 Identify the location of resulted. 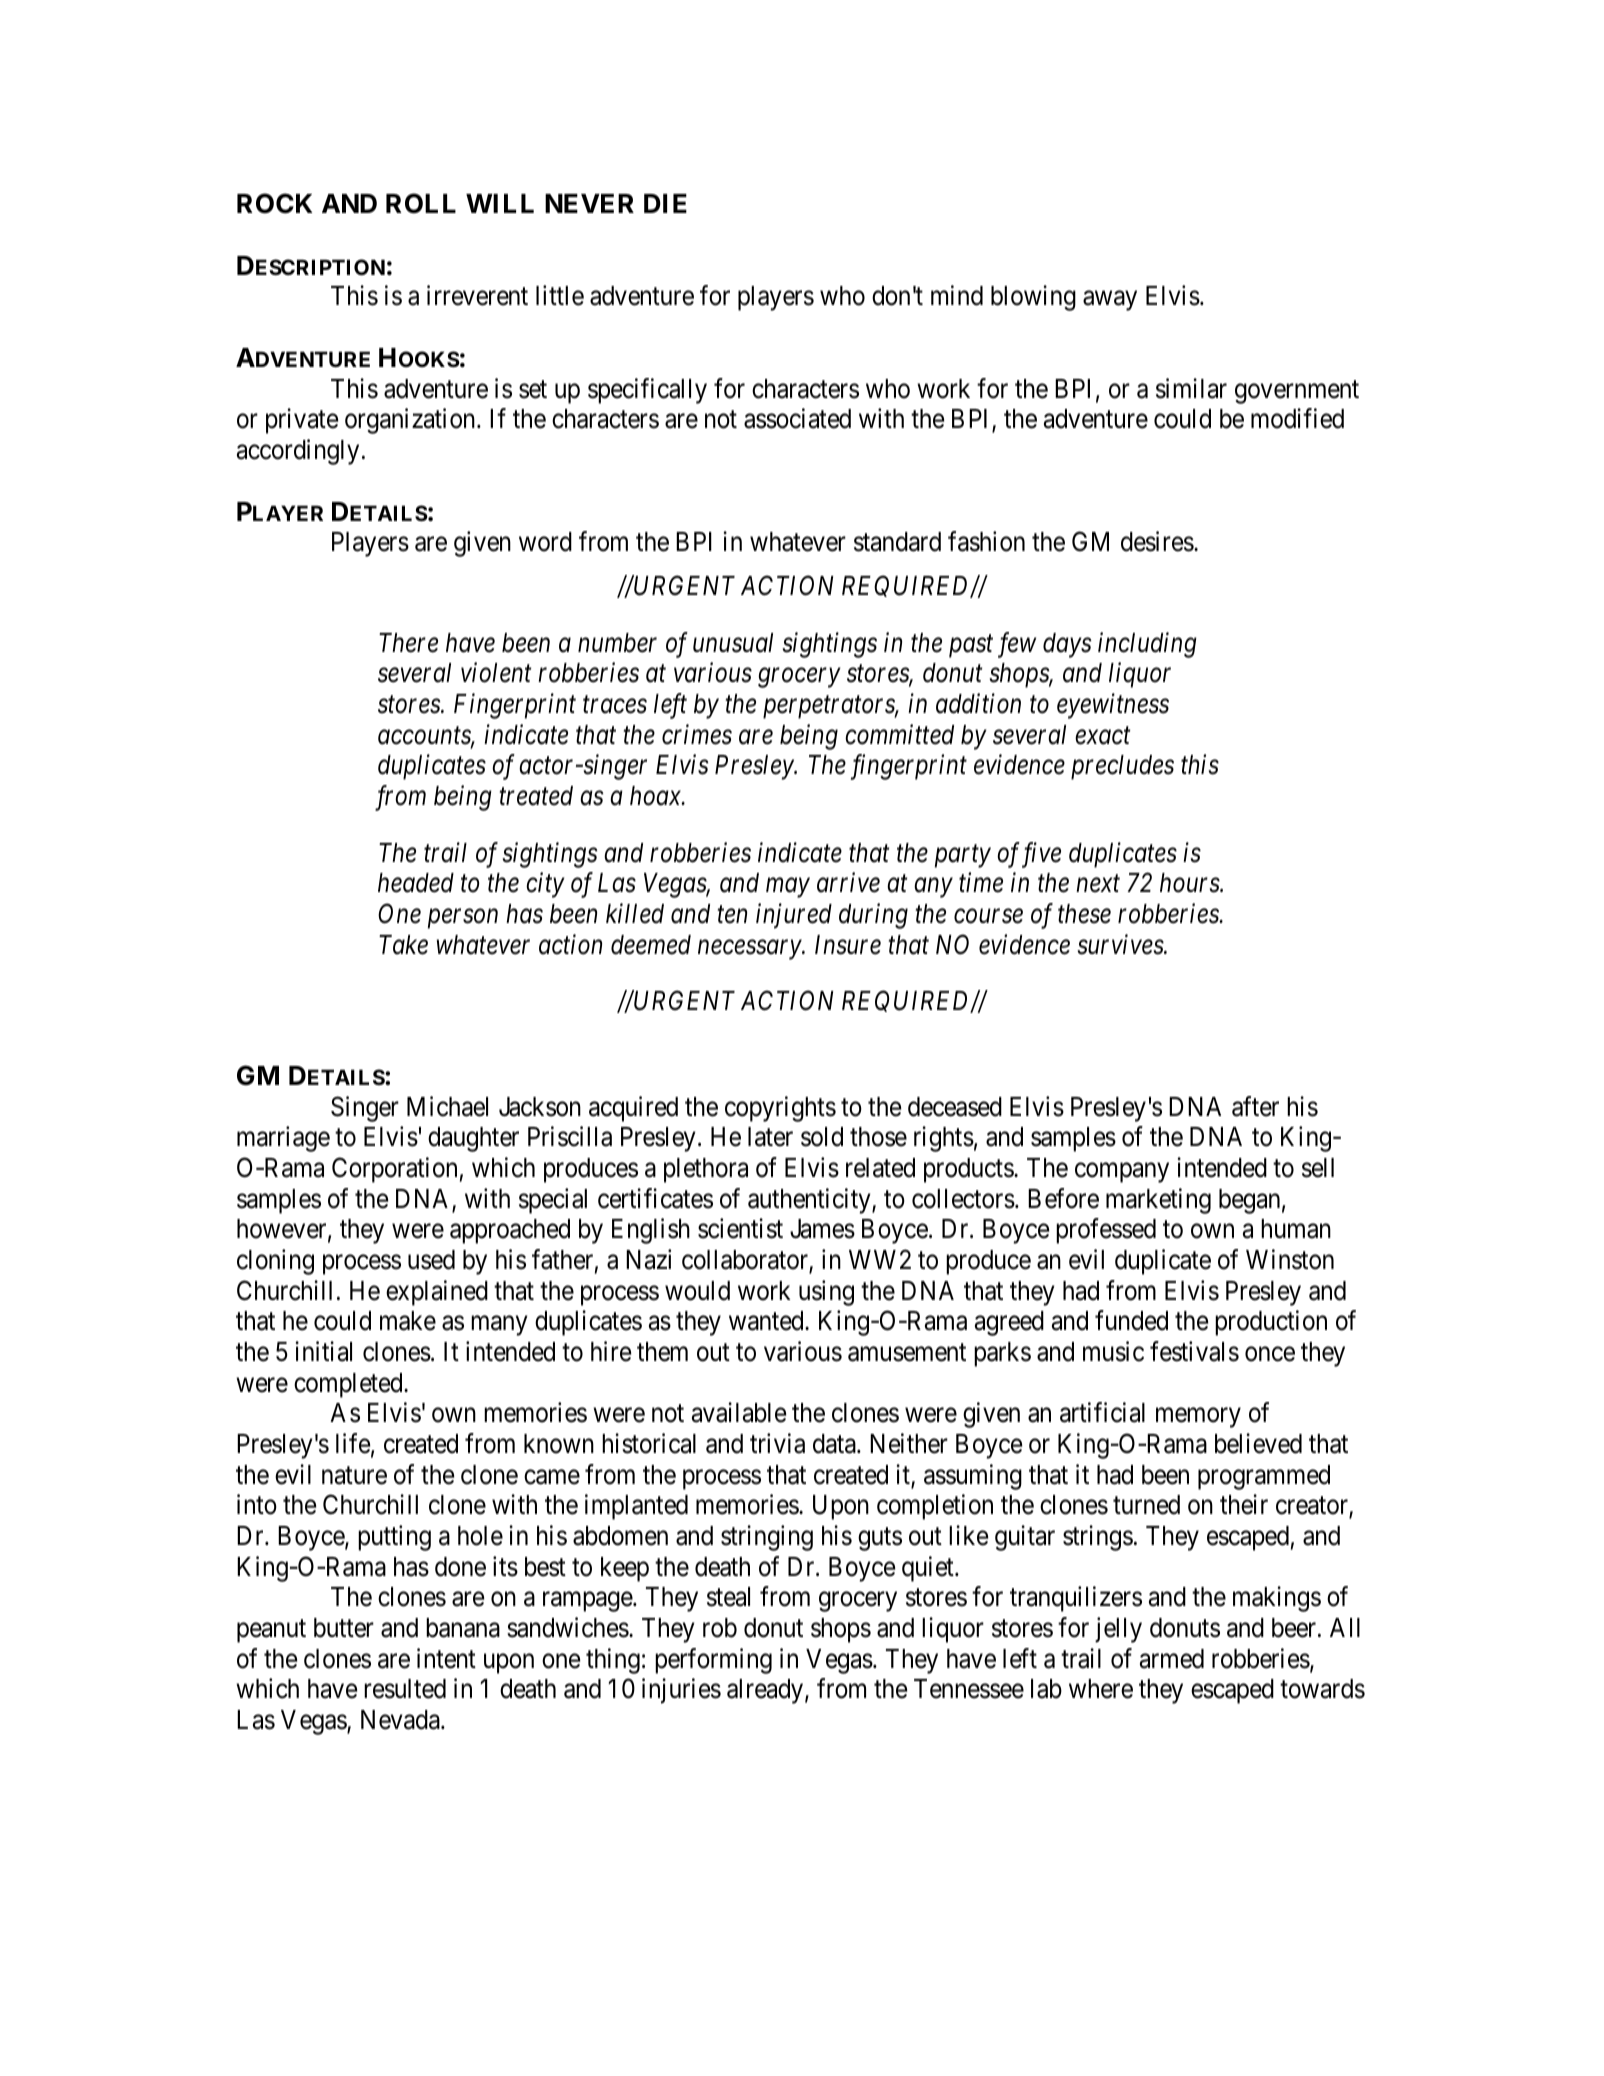
(405, 1689).
